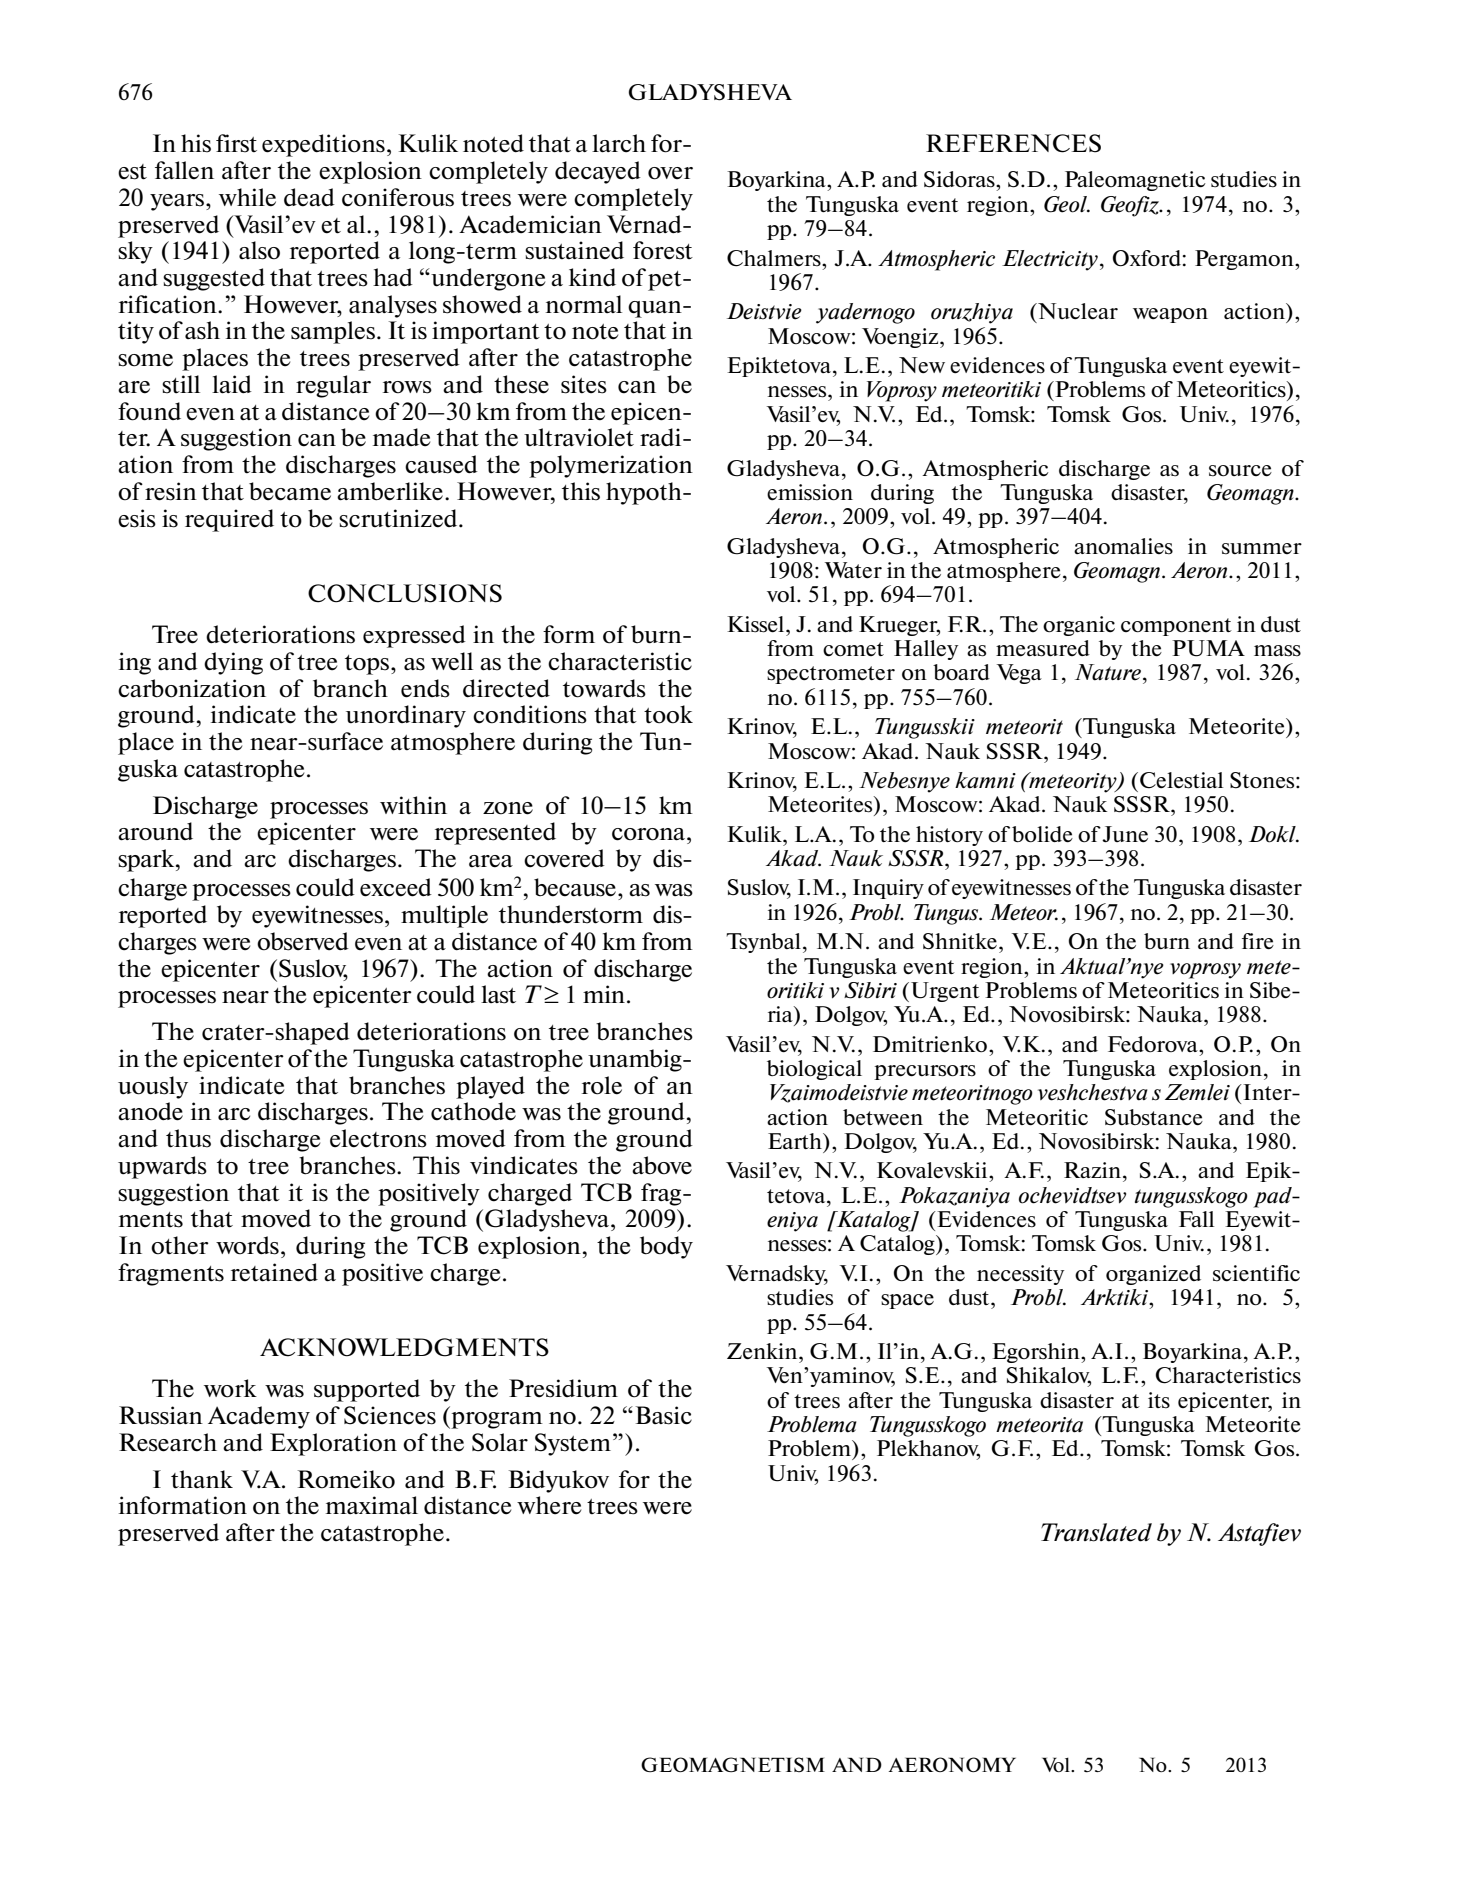 Image resolution: width=1459 pixels, height=1889 pixels. What do you see at coordinates (309, 197) in the page?
I see `dead` at bounding box center [309, 197].
